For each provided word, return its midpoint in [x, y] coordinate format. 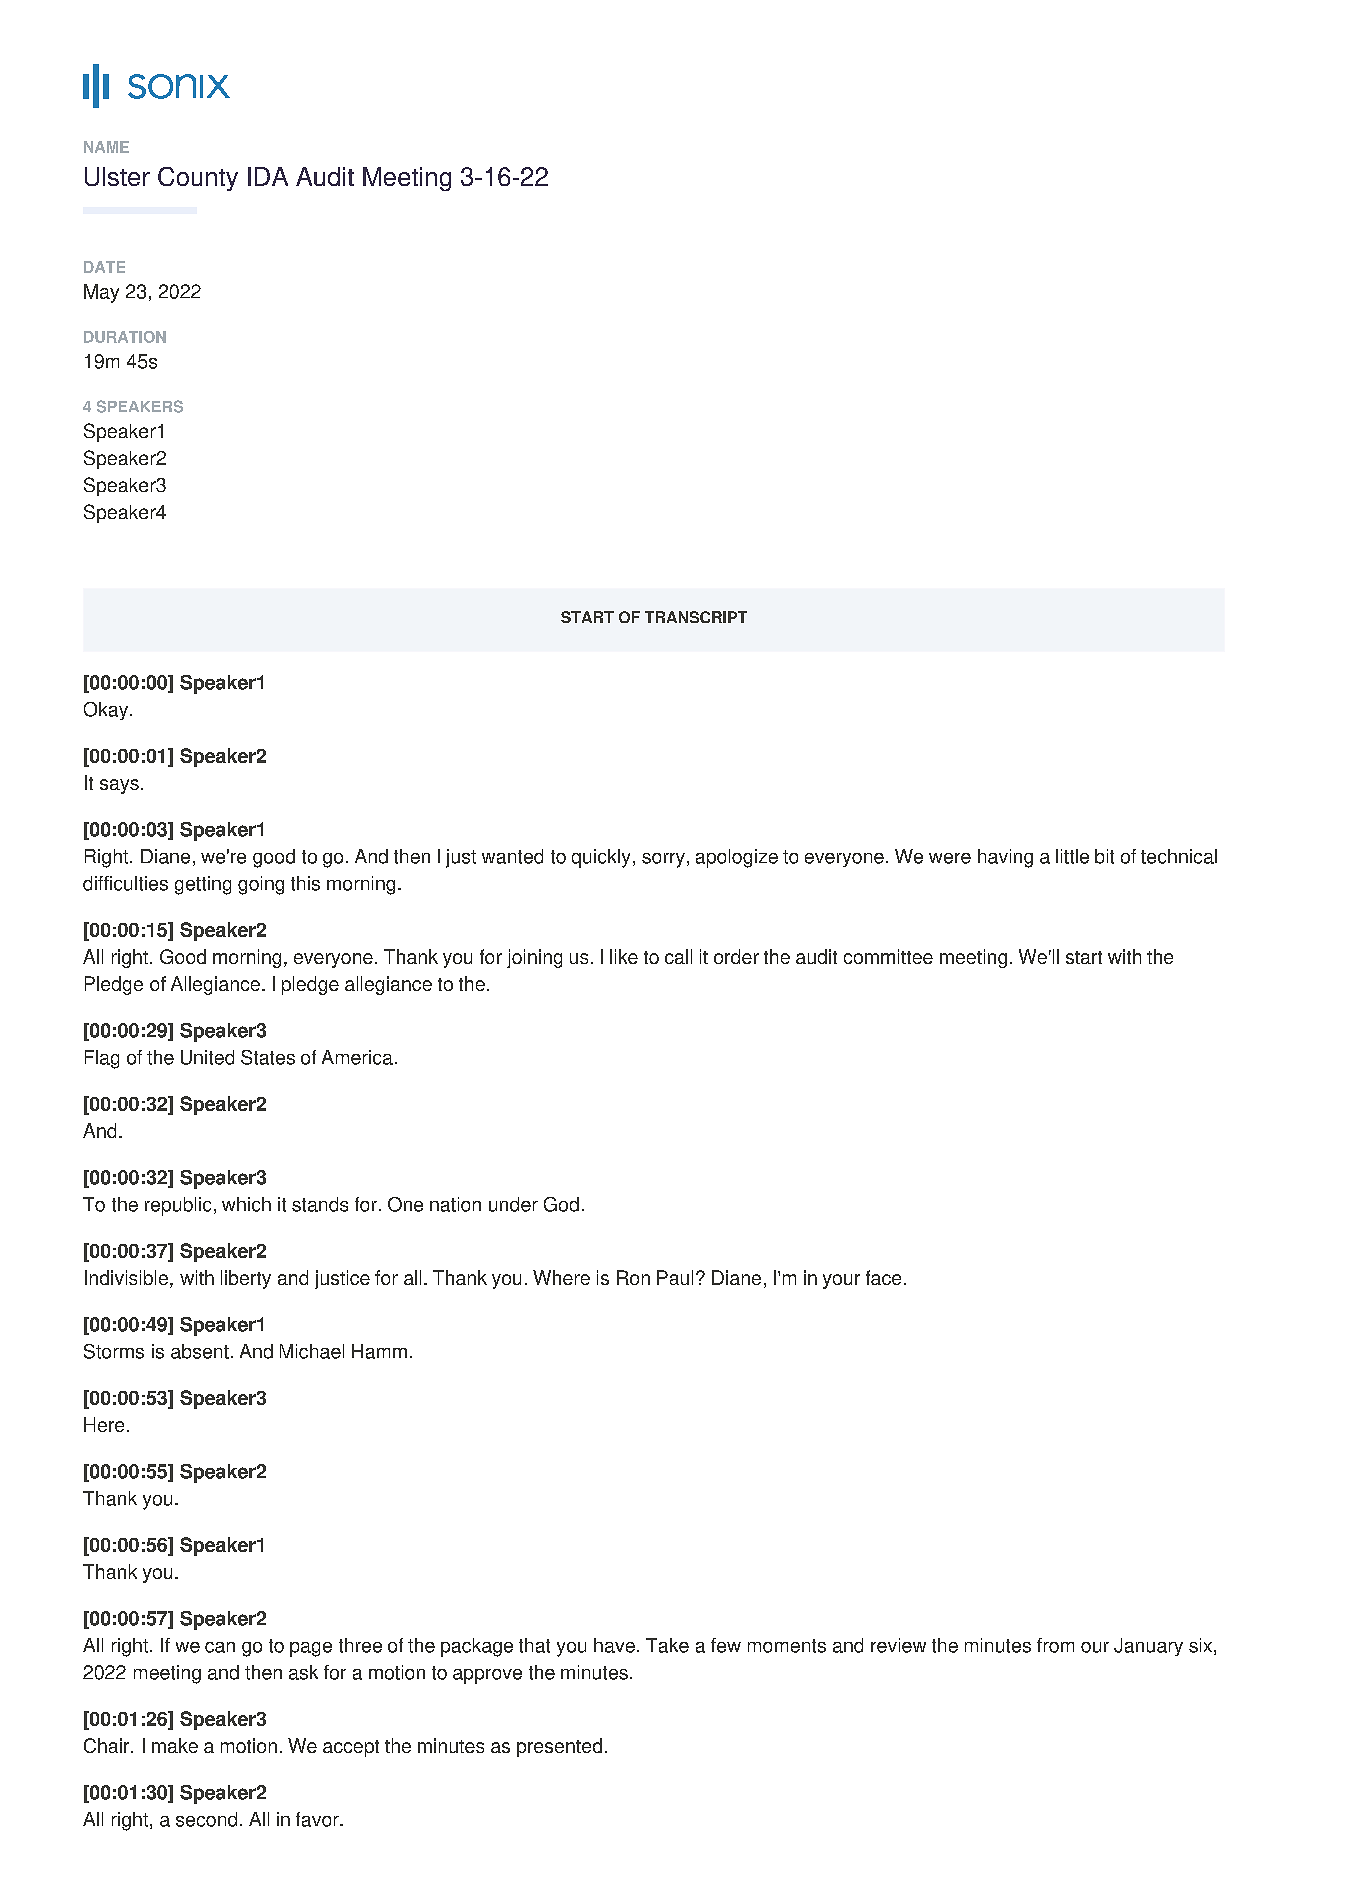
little [1072, 856]
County [198, 179]
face [883, 1277]
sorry [663, 860]
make [175, 1745]
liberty [246, 1279]
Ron [633, 1277]
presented [559, 1747]
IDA [268, 176]
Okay [107, 711]
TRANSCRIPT [696, 617]
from [1055, 1645]
